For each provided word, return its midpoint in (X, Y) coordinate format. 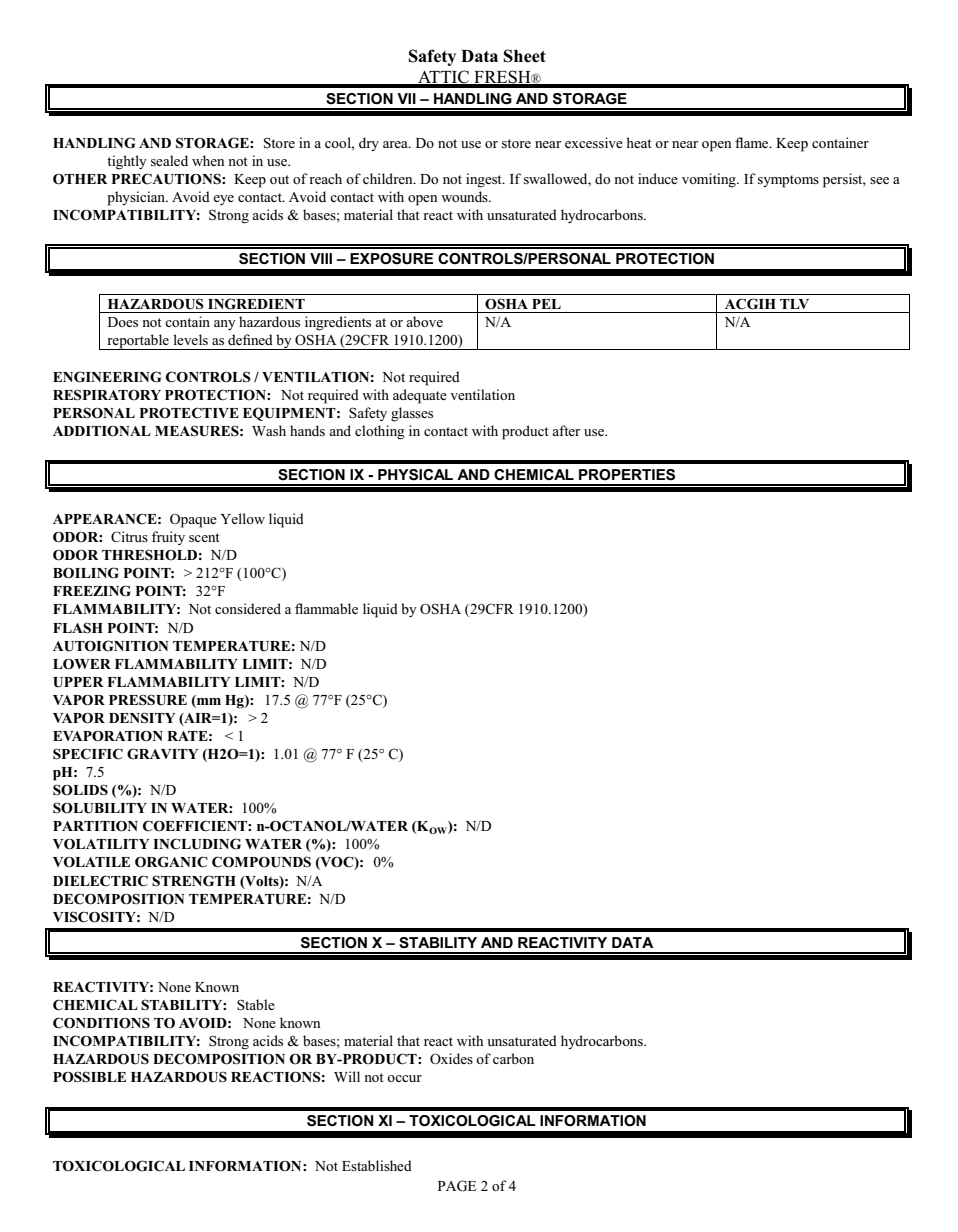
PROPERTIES (627, 475)
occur (404, 1078)
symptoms (788, 181)
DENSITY (142, 718)
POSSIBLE (89, 1077)
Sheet (525, 56)
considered (248, 608)
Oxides (451, 1058)
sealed (169, 160)
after (566, 430)
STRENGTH (194, 881)
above (424, 321)
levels (190, 339)
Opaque (193, 520)
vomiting (710, 180)
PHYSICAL (415, 475)
